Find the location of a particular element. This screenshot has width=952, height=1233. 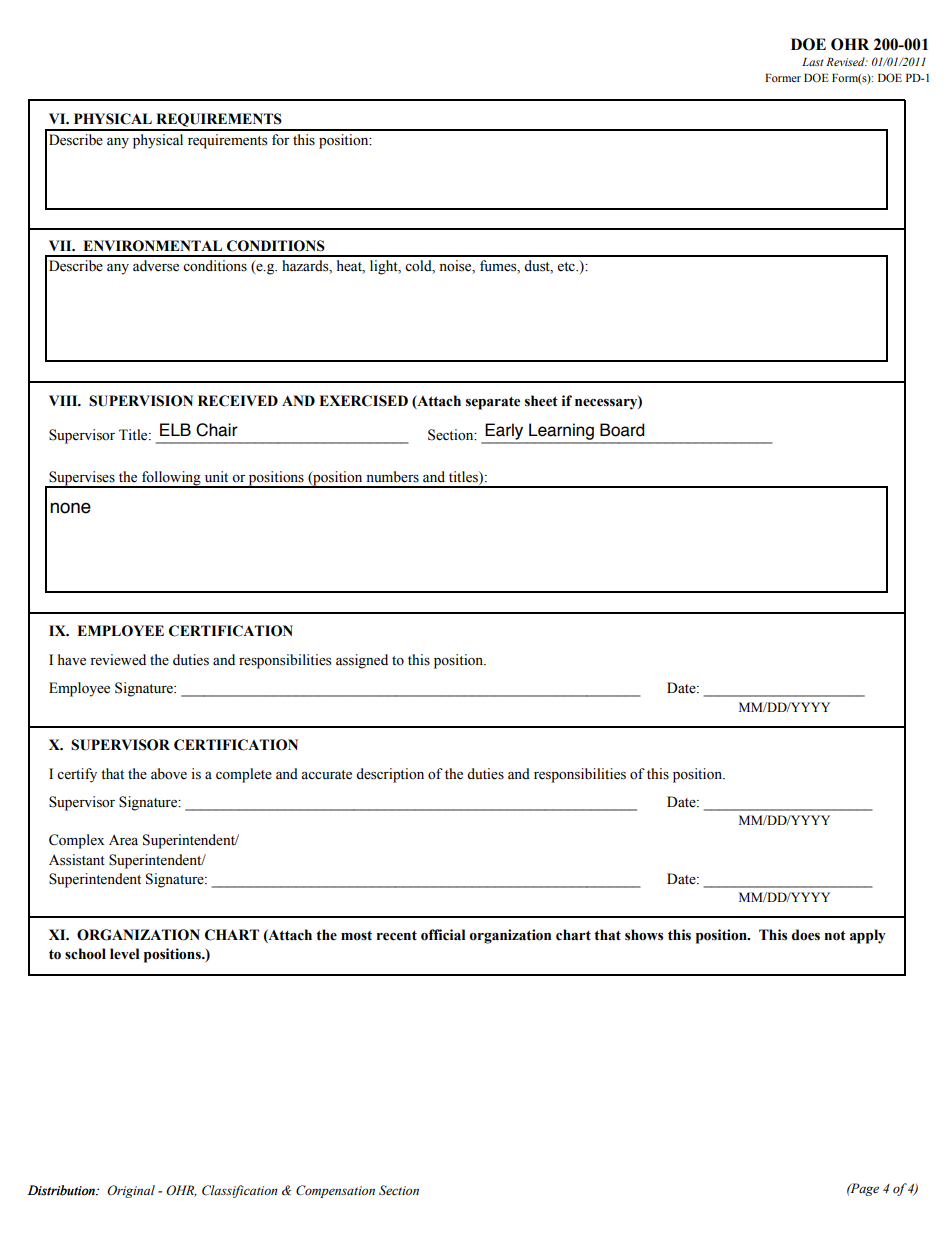

Board is located at coordinates (622, 430).
